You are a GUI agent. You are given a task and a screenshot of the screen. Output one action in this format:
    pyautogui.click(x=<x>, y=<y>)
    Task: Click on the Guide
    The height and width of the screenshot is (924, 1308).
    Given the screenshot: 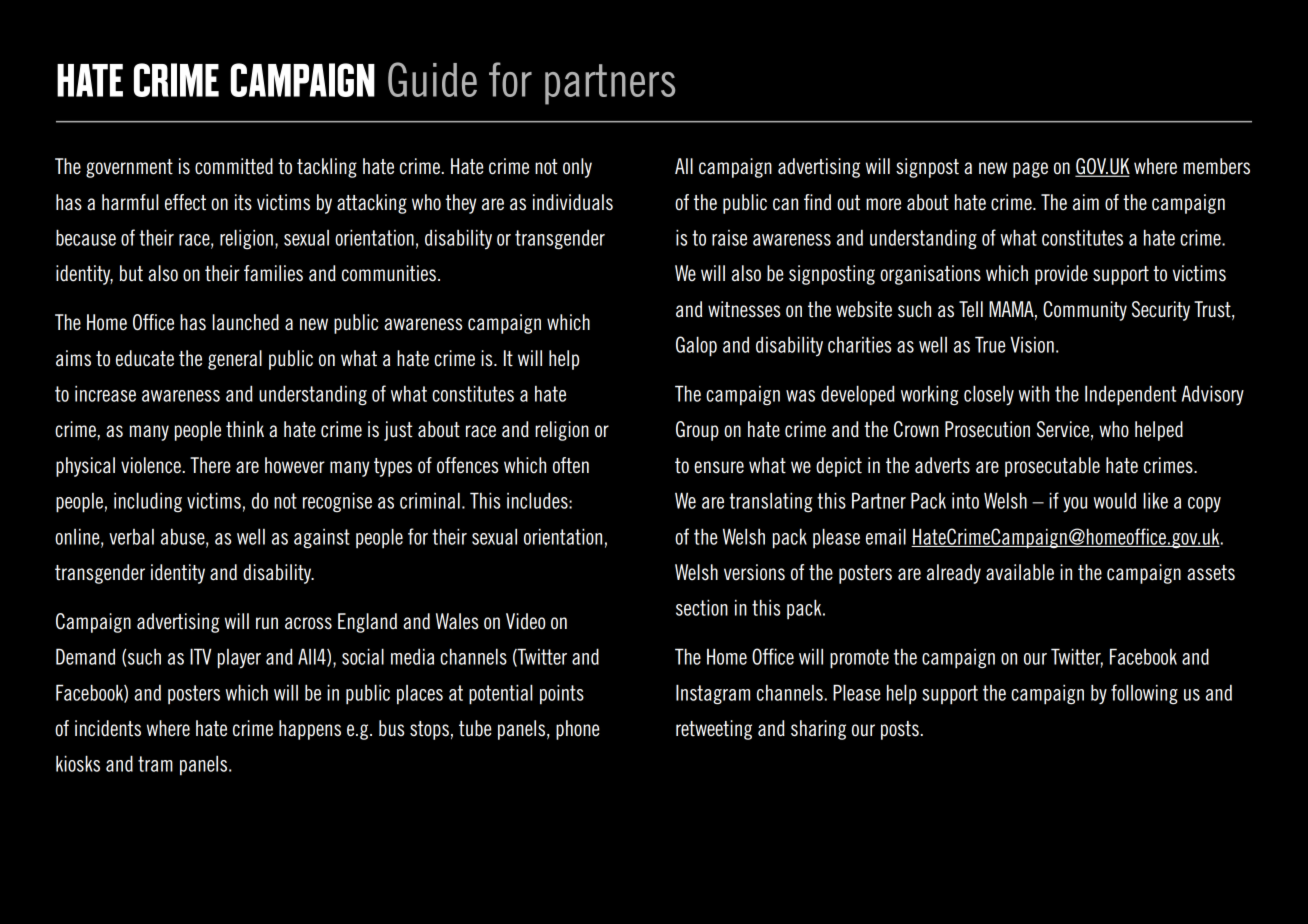 What is the action you would take?
    pyautogui.click(x=432, y=79)
